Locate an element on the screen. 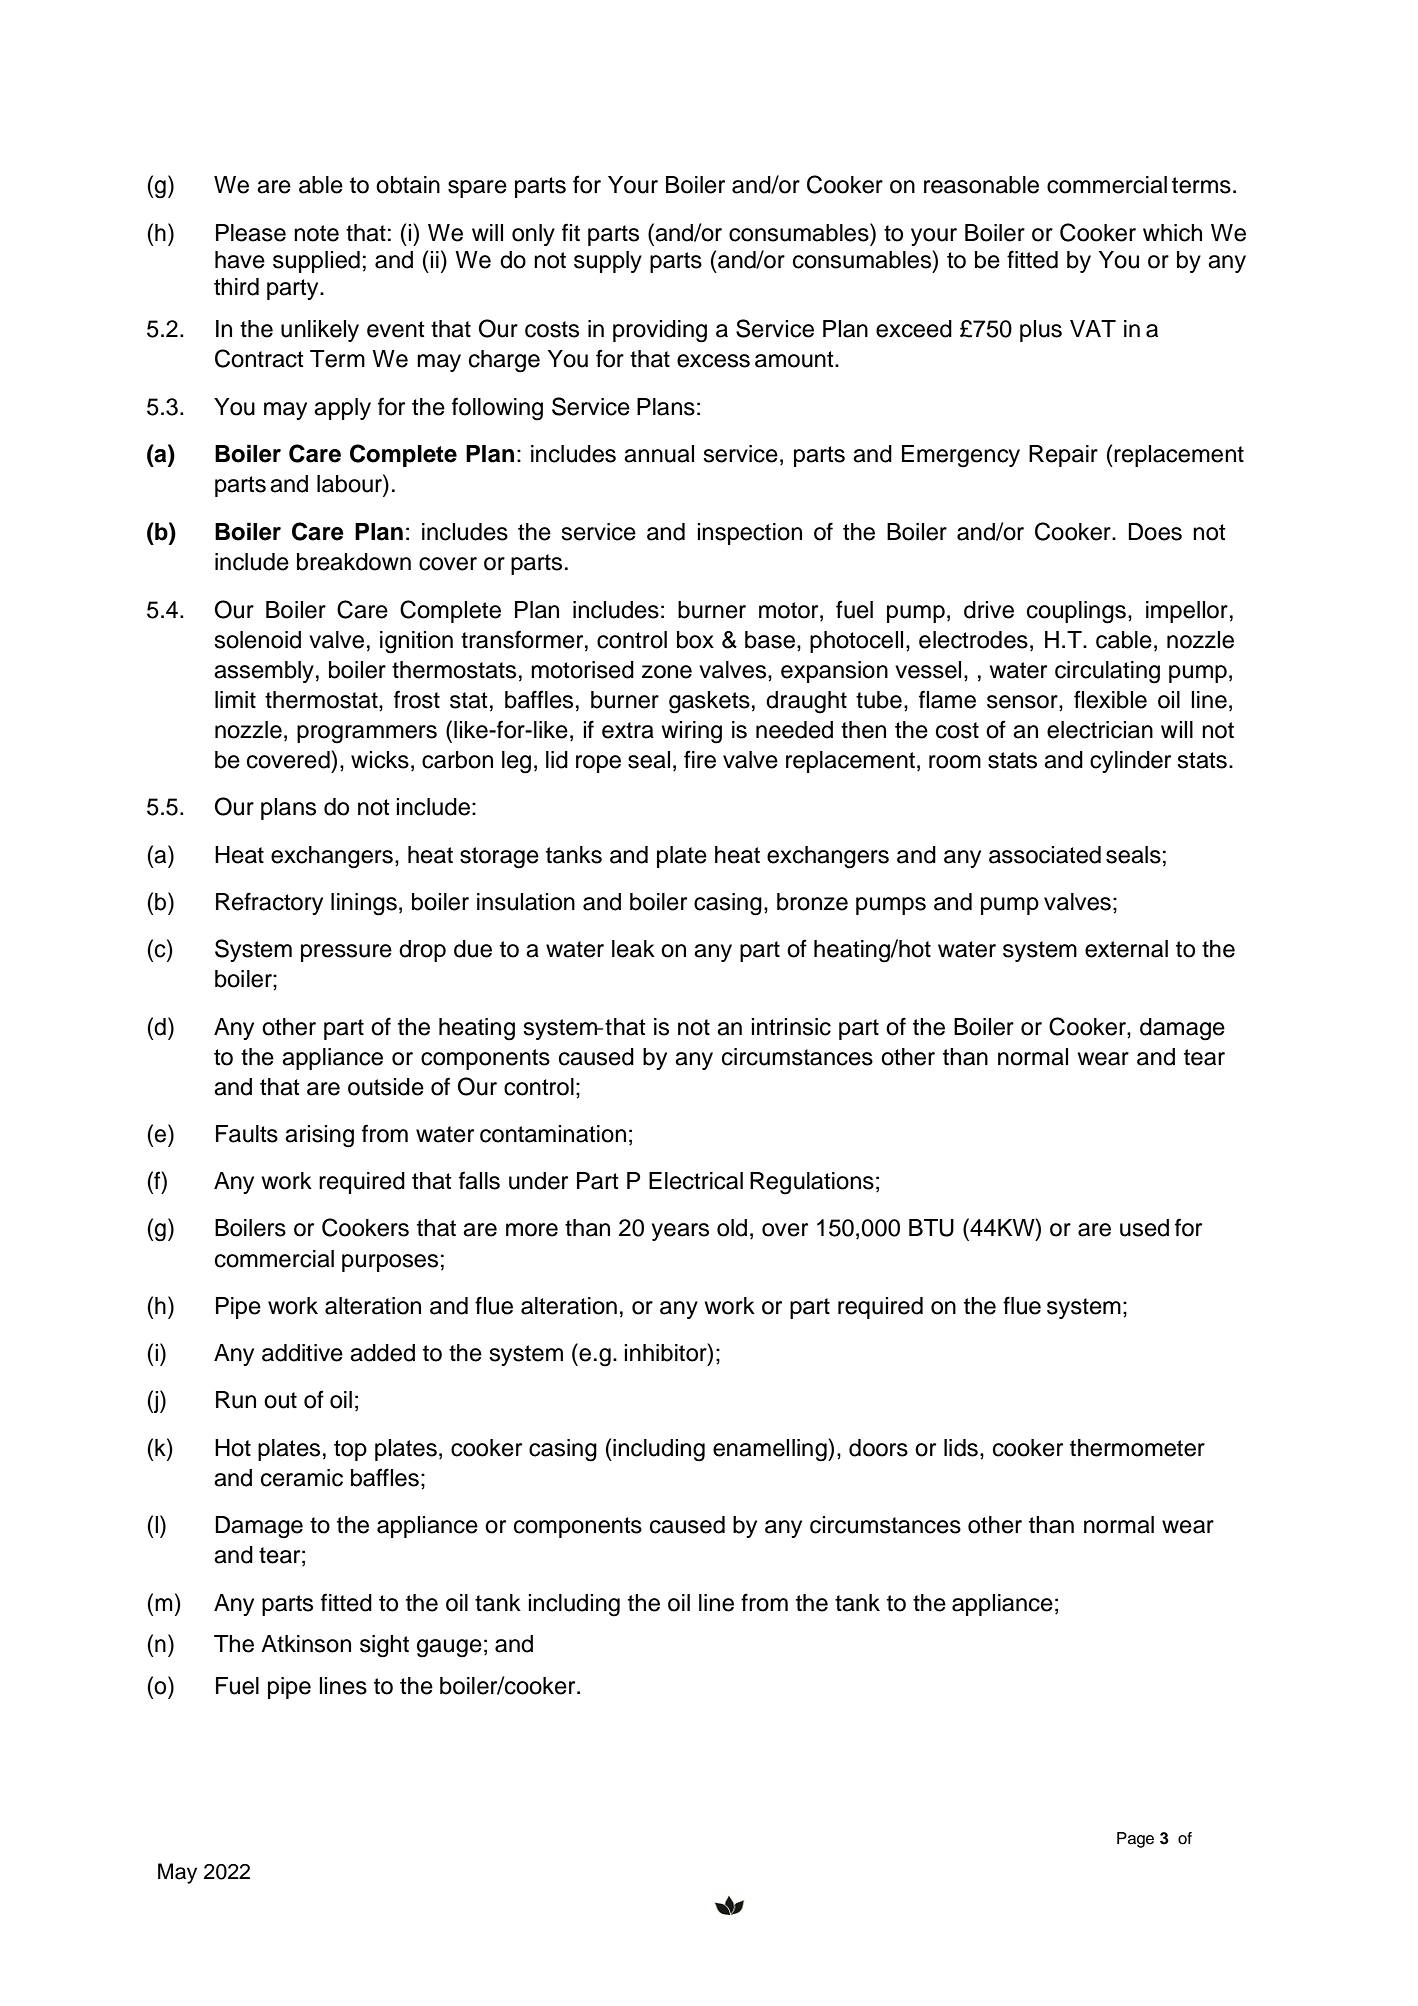 This screenshot has width=1418, height=2006. external is located at coordinates (1126, 949).
